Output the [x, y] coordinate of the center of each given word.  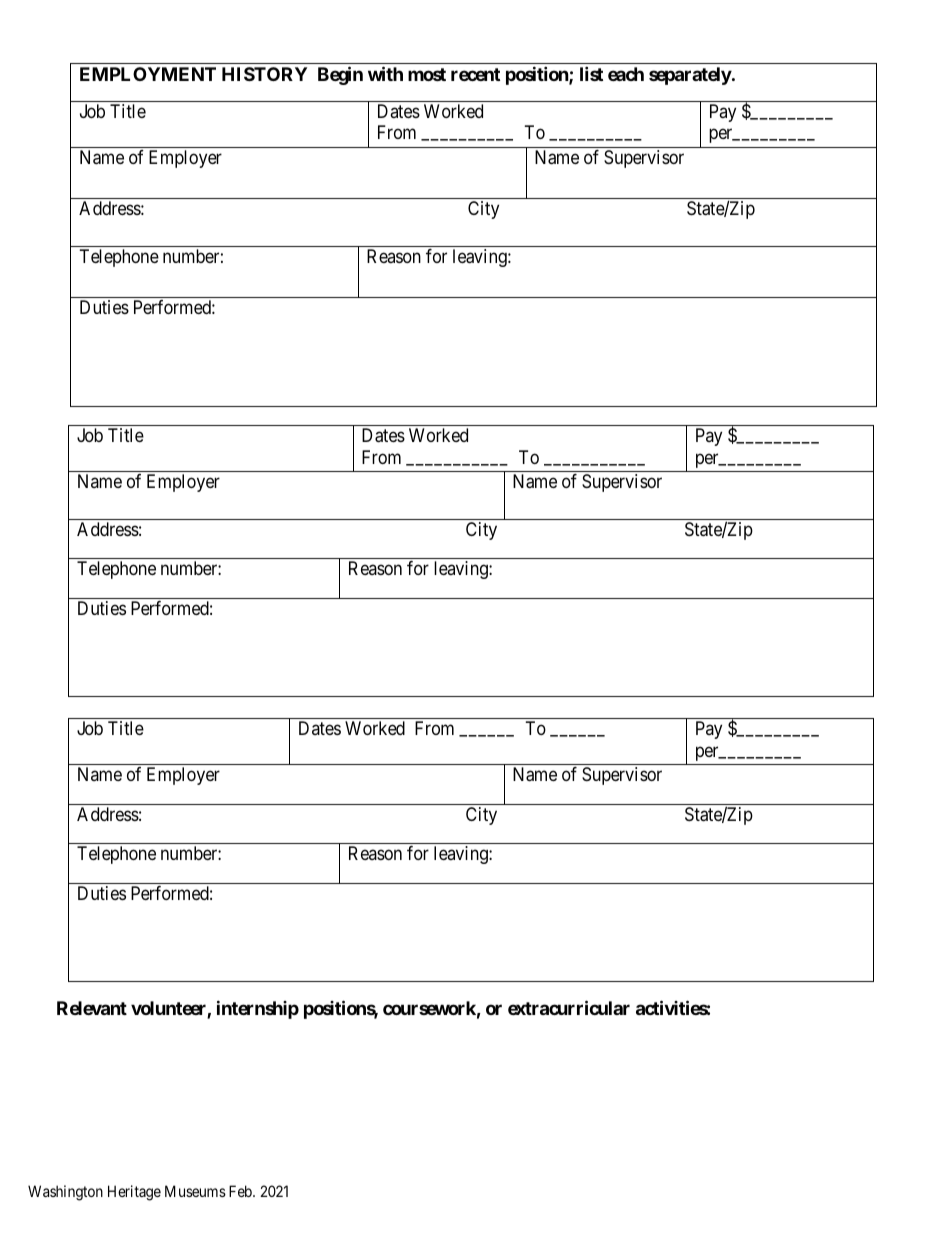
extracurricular [569, 1008]
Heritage [134, 1193]
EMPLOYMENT [148, 74]
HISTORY [264, 74]
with [385, 73]
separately [690, 76]
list [591, 73]
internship [258, 1010]
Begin [340, 75]
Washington [65, 1193]
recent [475, 74]
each [626, 74]
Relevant [92, 1008]
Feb [241, 1191]
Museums [195, 1191]
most [427, 74]
